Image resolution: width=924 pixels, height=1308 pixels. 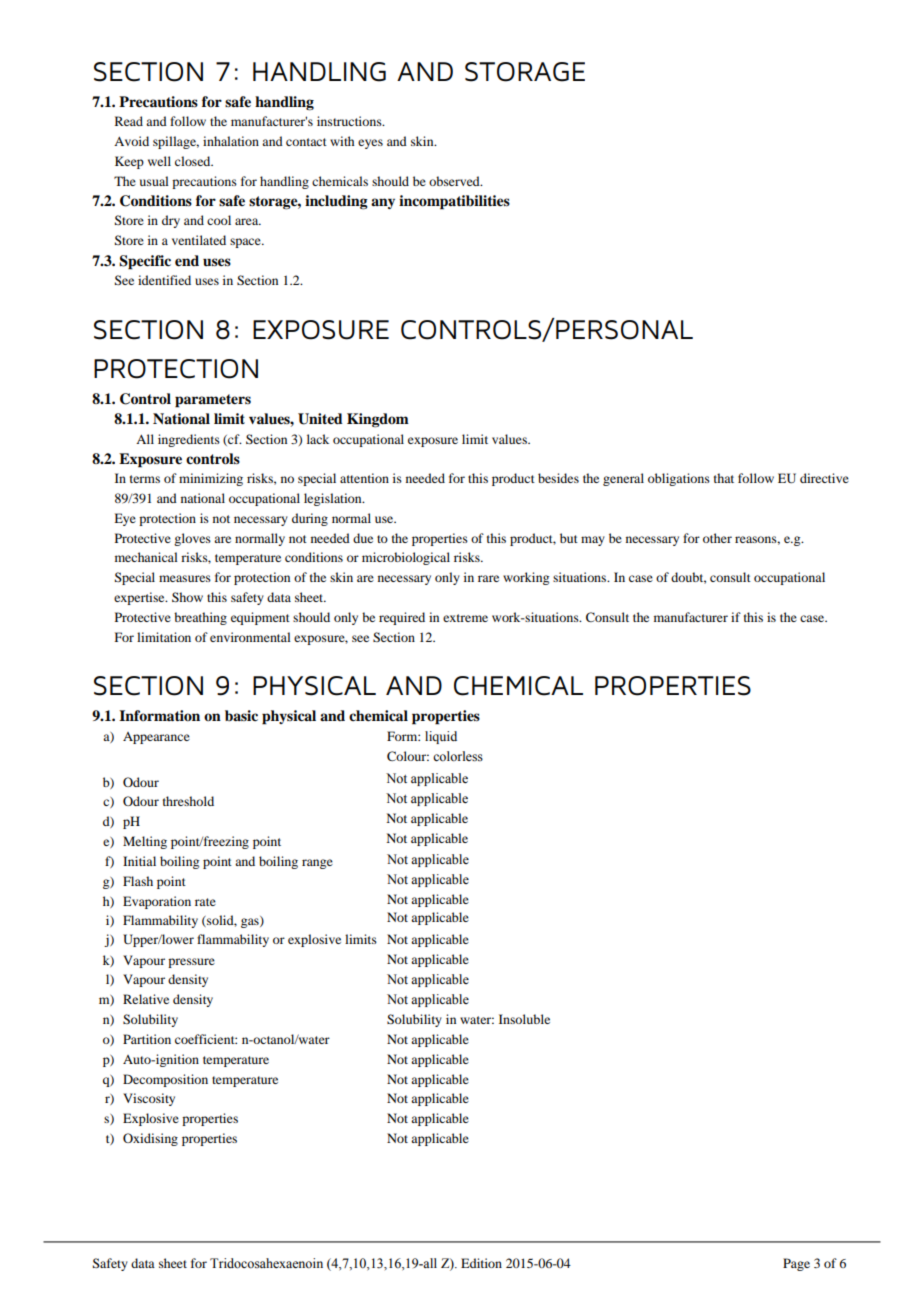 I want to click on closed, so click(x=194, y=161).
